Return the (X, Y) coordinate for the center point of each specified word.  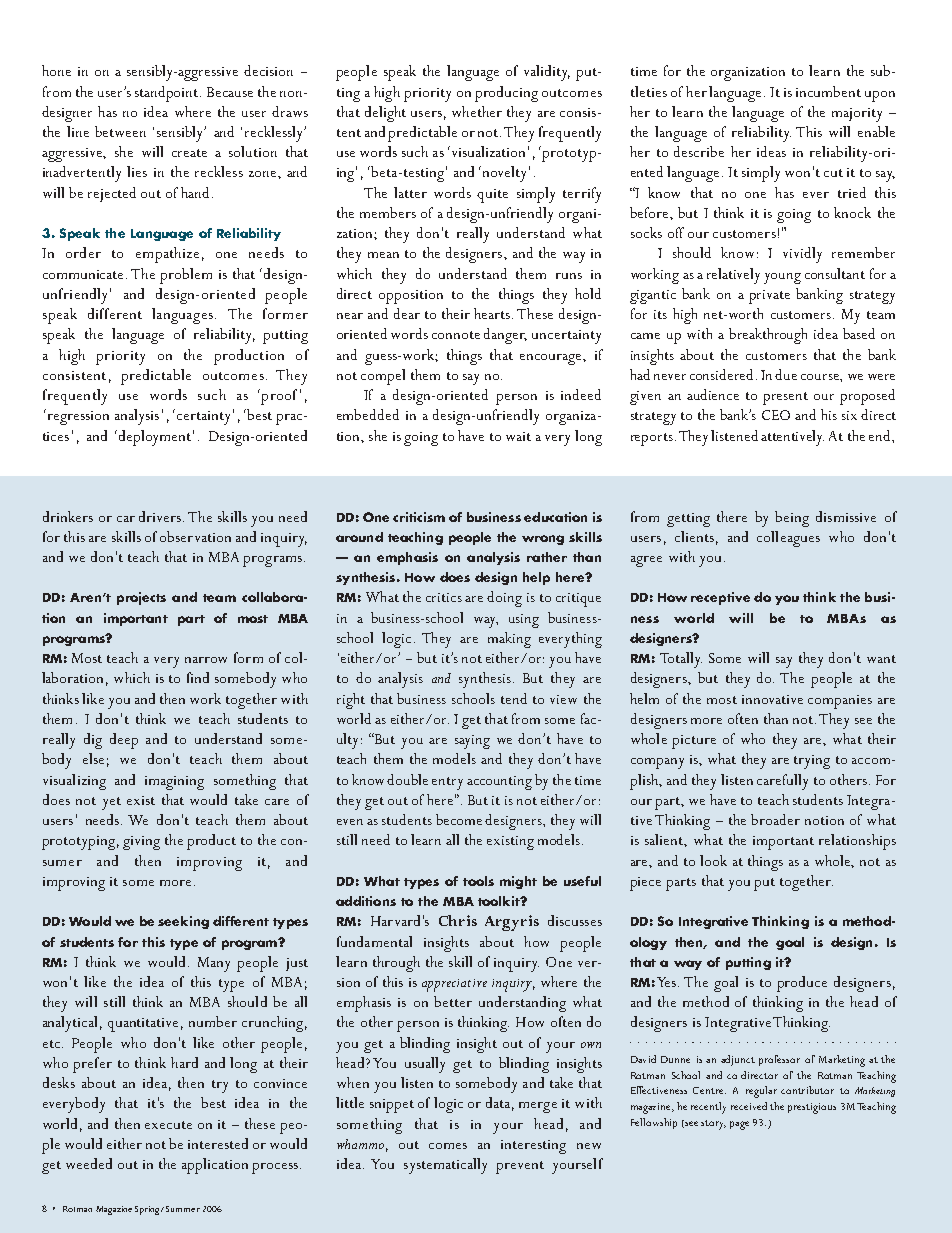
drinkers (68, 516)
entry (447, 783)
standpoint (168, 94)
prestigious (812, 1108)
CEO (776, 415)
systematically (445, 1166)
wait (518, 436)
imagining (174, 783)
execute (168, 1125)
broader (775, 819)
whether (477, 111)
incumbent (828, 91)
